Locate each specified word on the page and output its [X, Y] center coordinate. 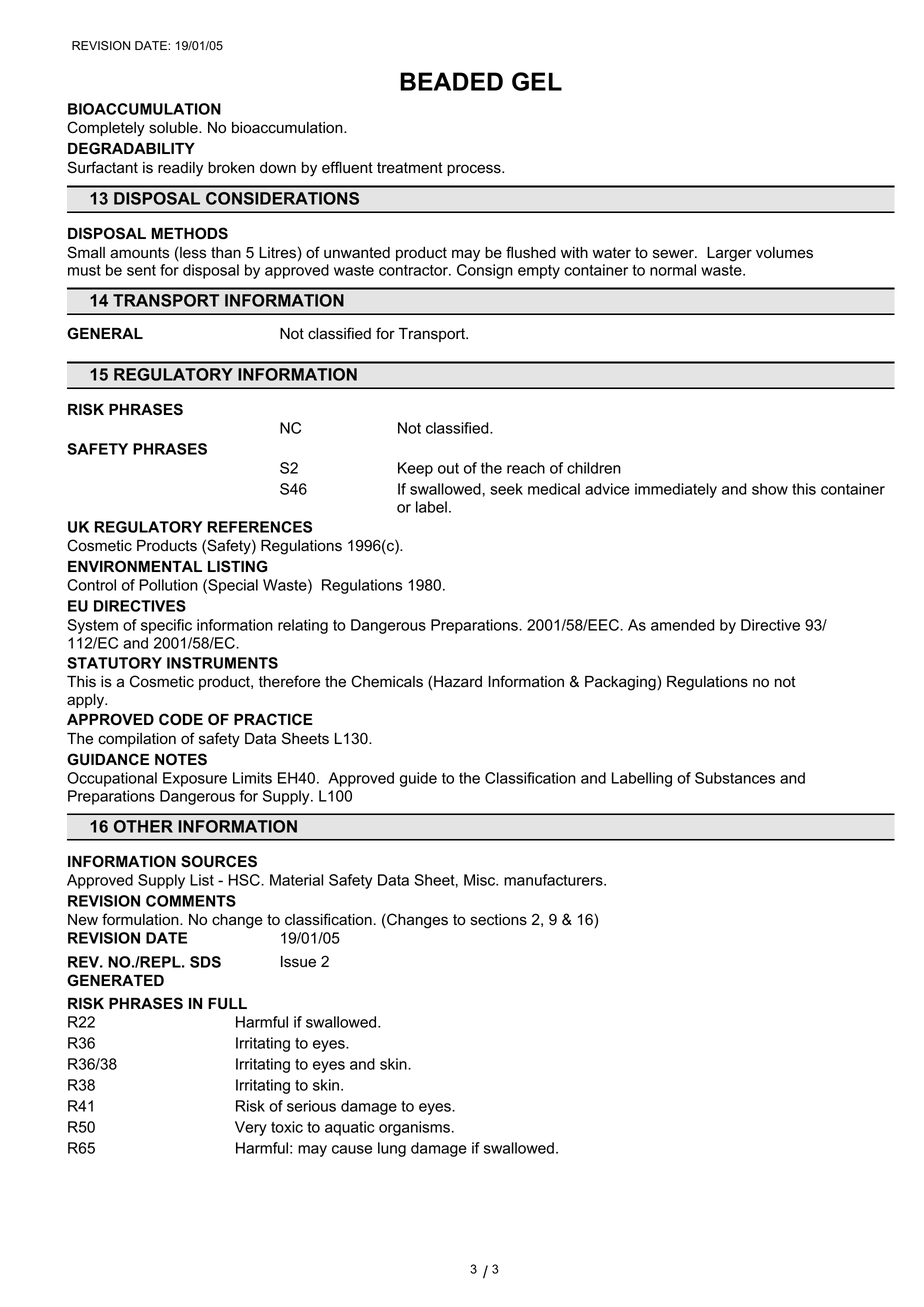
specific [166, 626]
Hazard [458, 682]
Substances [735, 778]
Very [251, 1128]
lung [392, 1149]
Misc [480, 880]
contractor [414, 270]
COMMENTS [191, 901]
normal [673, 270]
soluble [174, 128]
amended [683, 625]
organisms [414, 1128]
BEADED [451, 81]
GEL [537, 81]
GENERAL [105, 333]
